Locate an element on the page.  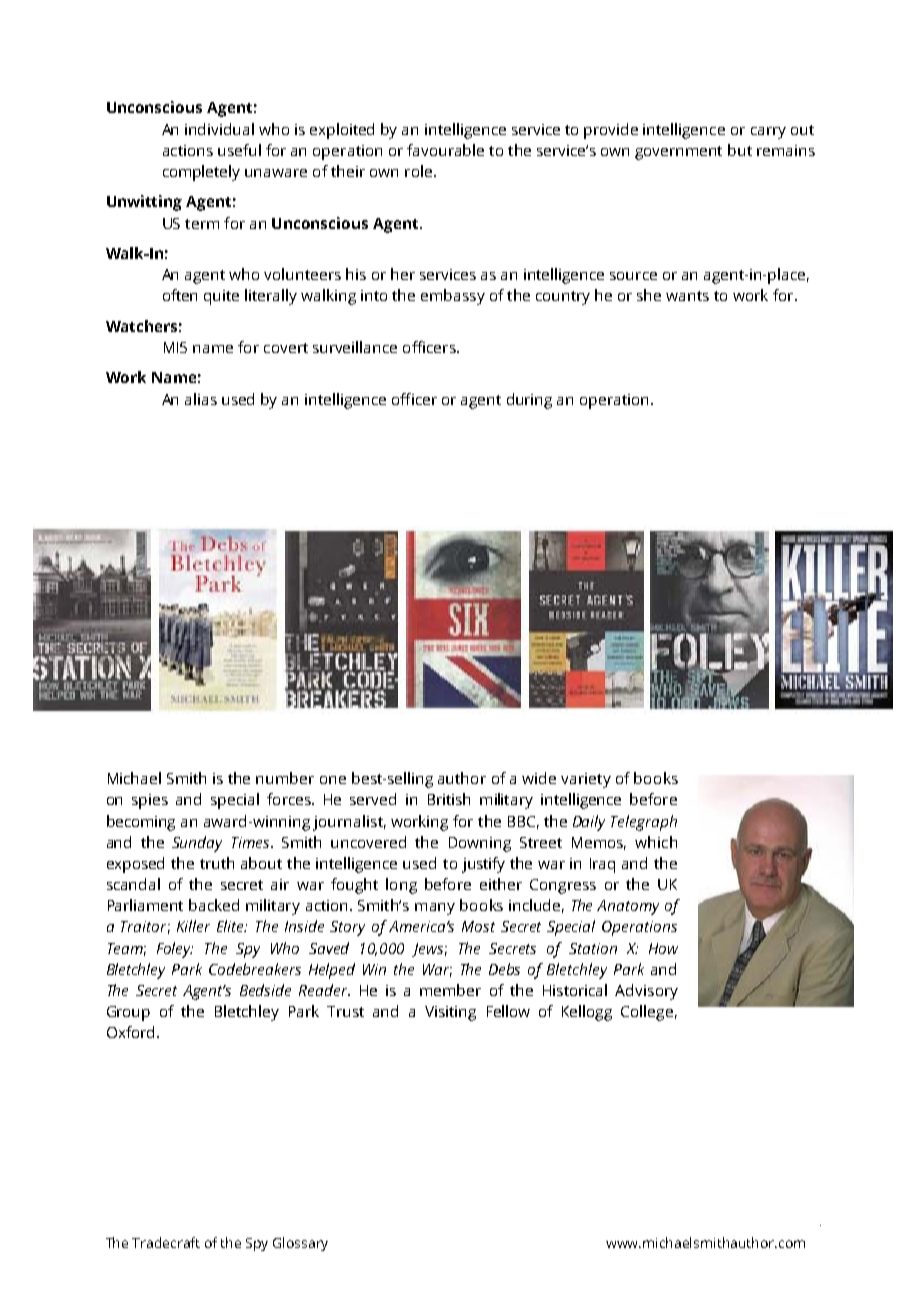
completely is located at coordinates (201, 173).
